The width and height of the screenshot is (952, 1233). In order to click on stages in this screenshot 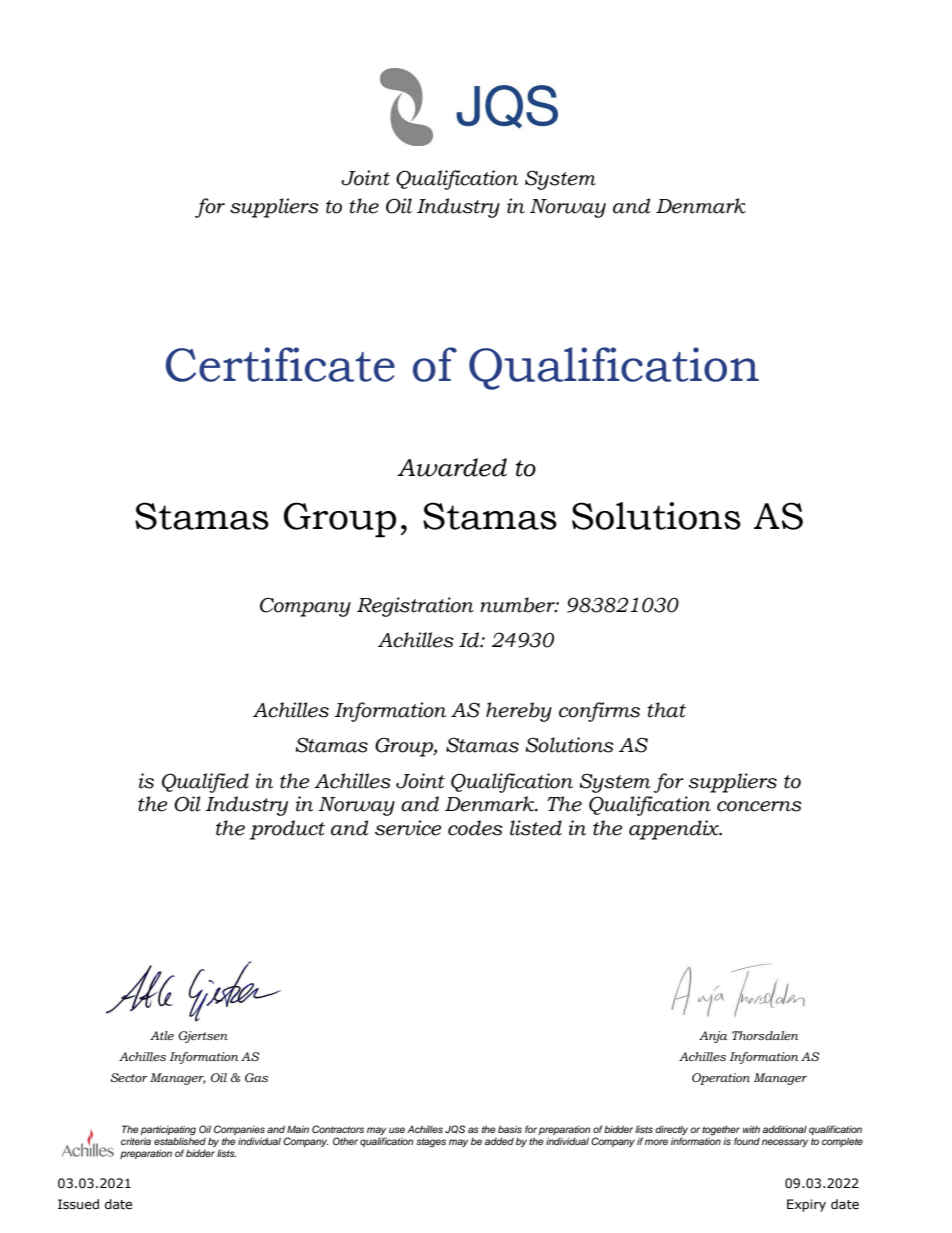, I will do `click(431, 1142)`.
